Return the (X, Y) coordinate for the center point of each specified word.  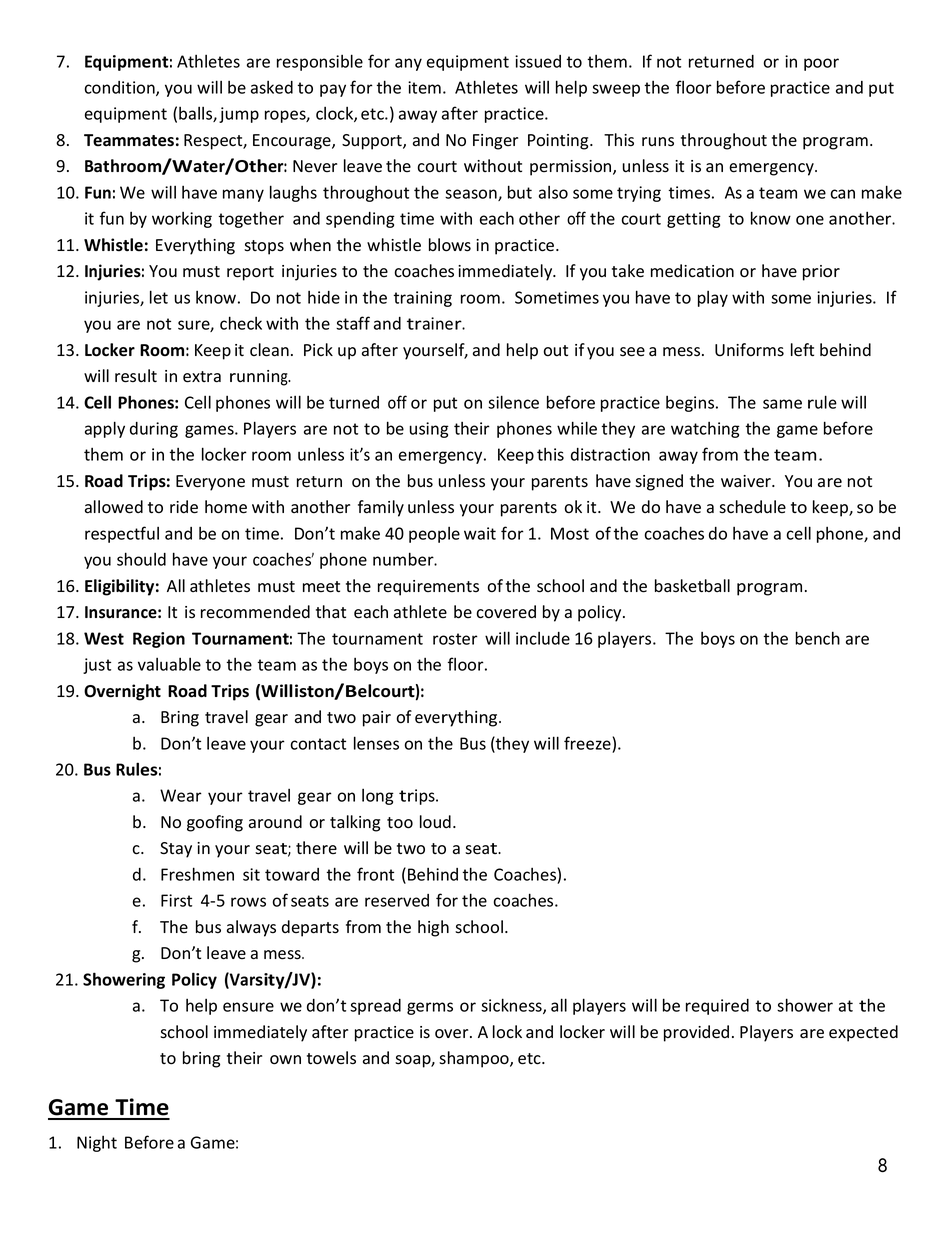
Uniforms (749, 350)
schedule (752, 507)
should (141, 559)
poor (821, 64)
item (424, 87)
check (241, 323)
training (422, 299)
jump (239, 115)
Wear (181, 795)
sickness (512, 1006)
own (285, 1060)
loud (435, 822)
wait (480, 533)
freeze (587, 743)
